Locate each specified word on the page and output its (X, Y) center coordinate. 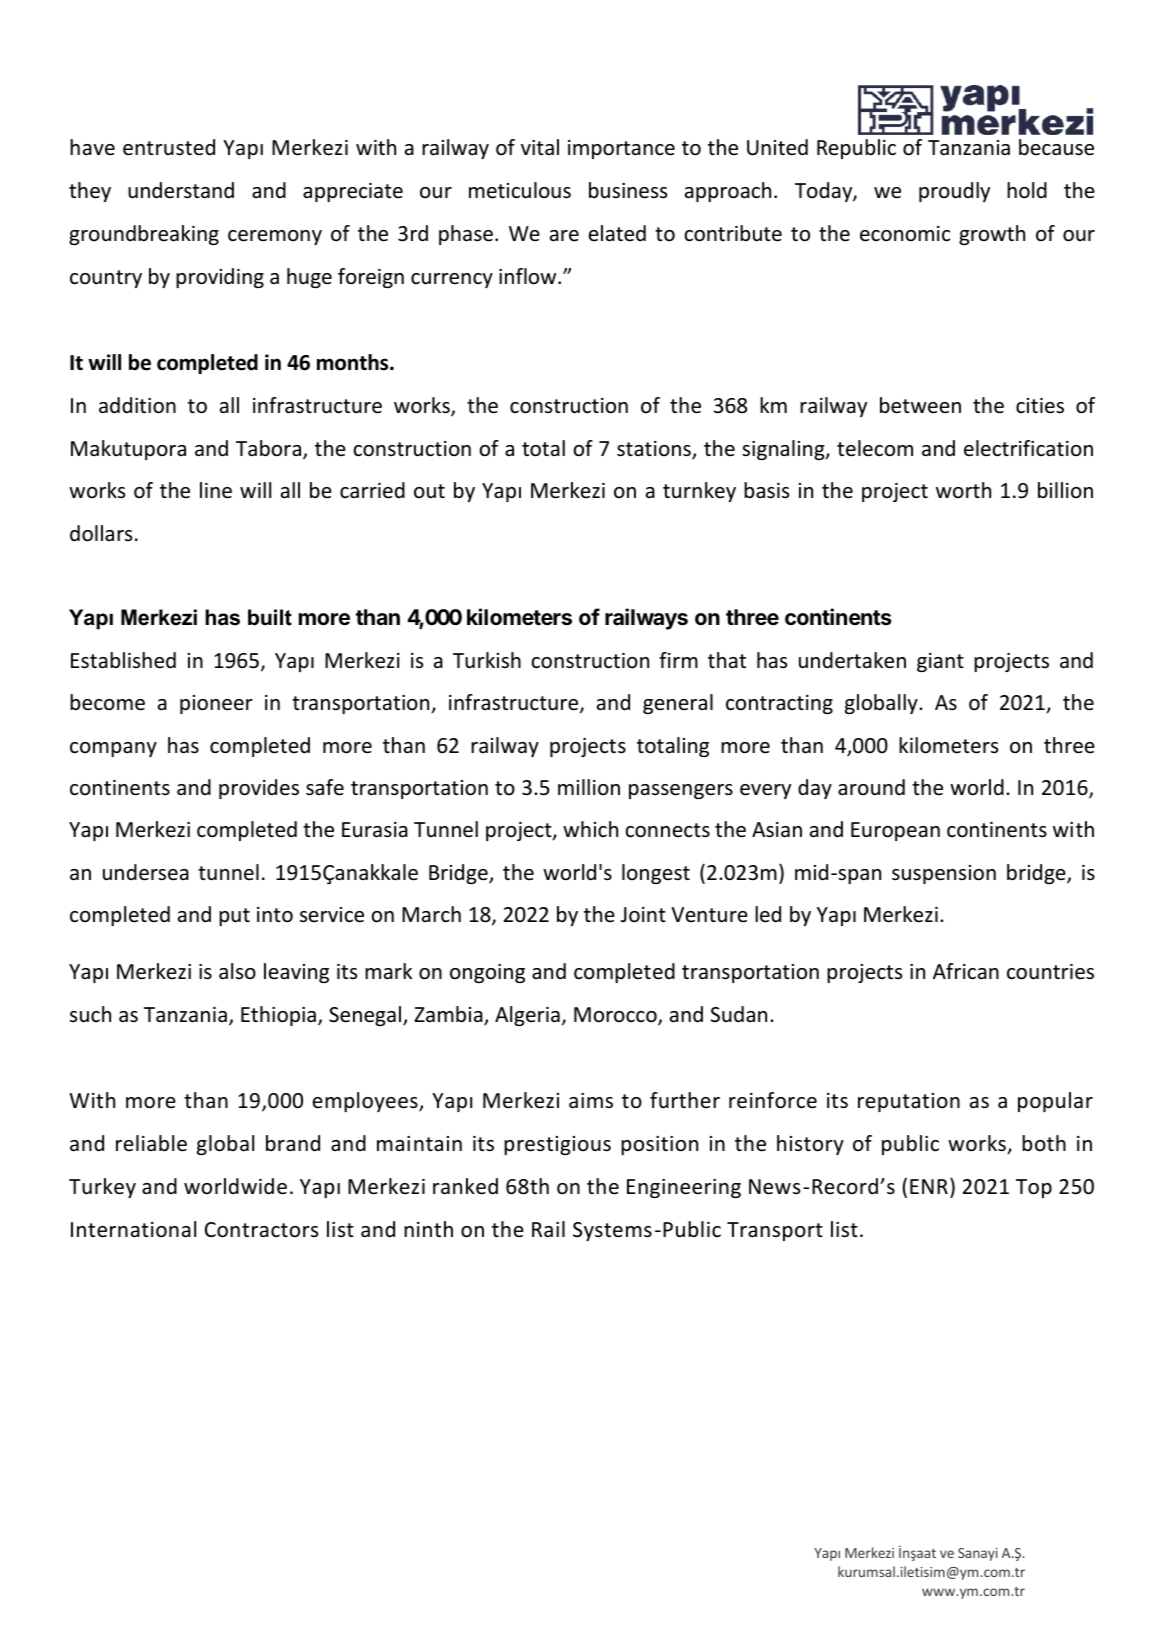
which (590, 829)
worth (963, 490)
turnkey (699, 492)
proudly (954, 192)
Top (1034, 1188)
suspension (944, 874)
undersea (146, 872)
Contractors (261, 1230)
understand (181, 190)
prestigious (557, 1145)
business (628, 190)
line (216, 490)
